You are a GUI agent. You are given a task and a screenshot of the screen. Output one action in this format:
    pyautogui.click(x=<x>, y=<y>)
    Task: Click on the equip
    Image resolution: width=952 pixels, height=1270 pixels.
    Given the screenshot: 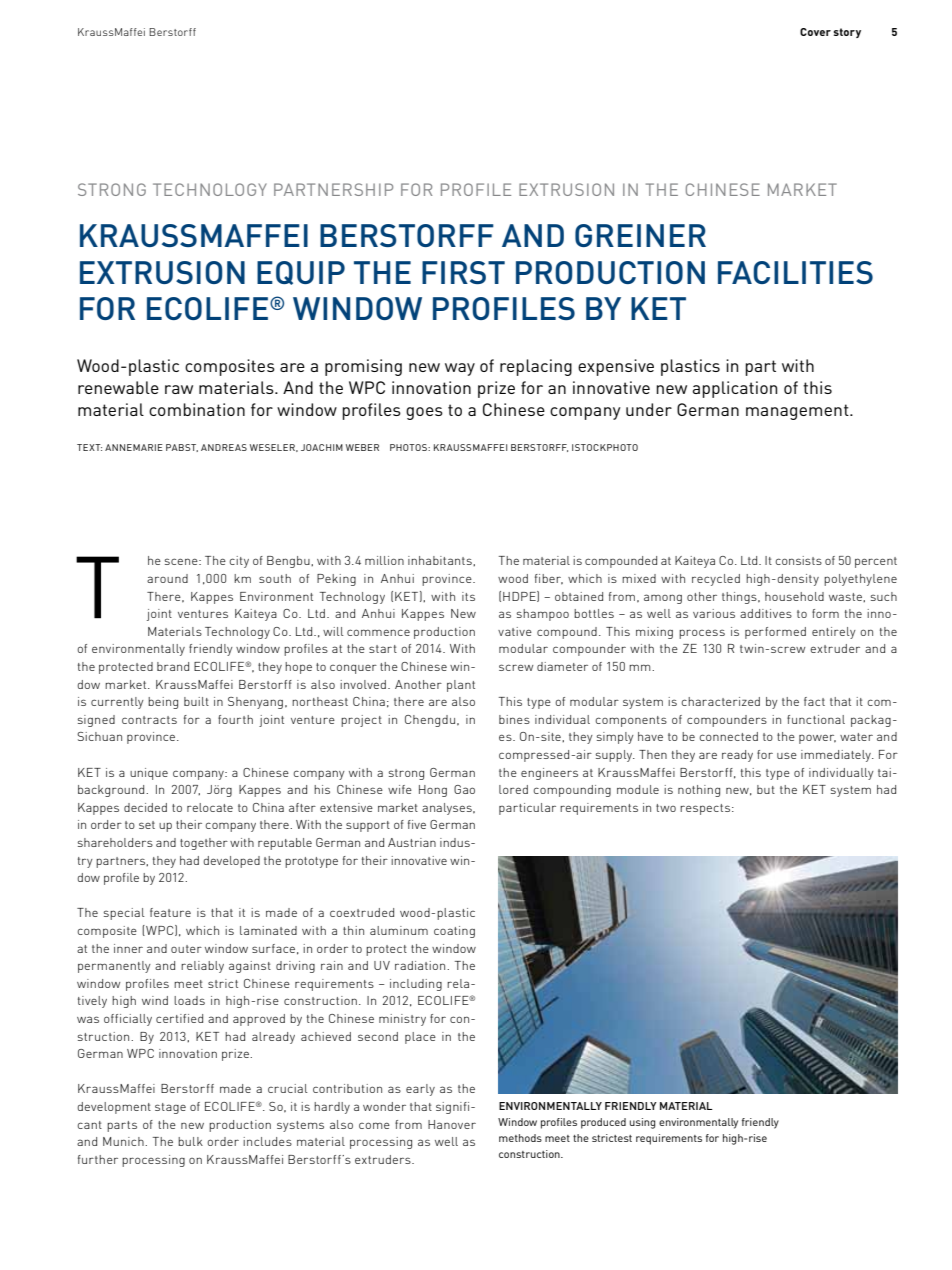 What is the action you would take?
    pyautogui.click(x=301, y=273)
